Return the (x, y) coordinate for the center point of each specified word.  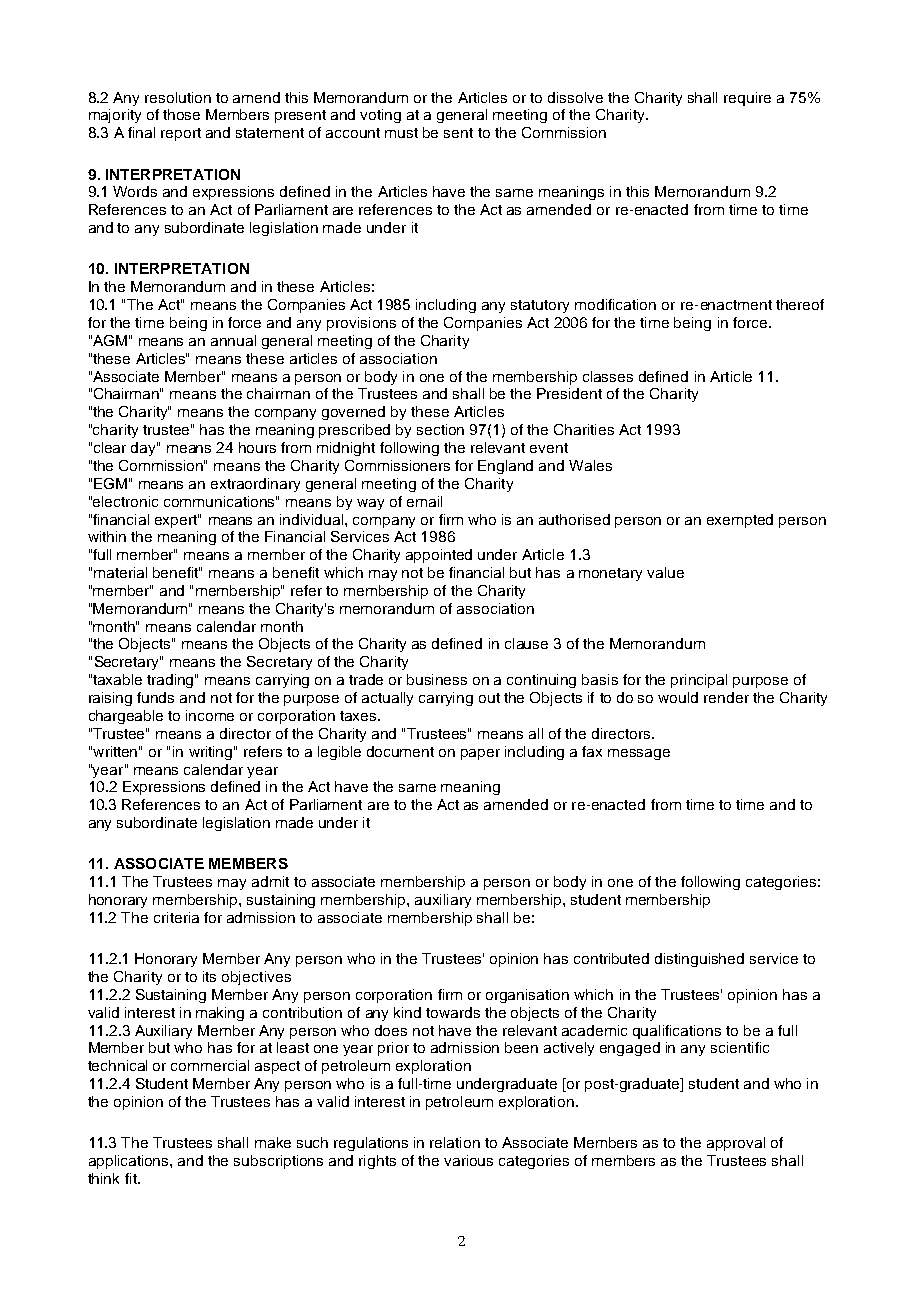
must (401, 133)
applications (130, 1162)
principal (699, 681)
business (437, 679)
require (747, 99)
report (181, 134)
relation (455, 1142)
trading (171, 681)
